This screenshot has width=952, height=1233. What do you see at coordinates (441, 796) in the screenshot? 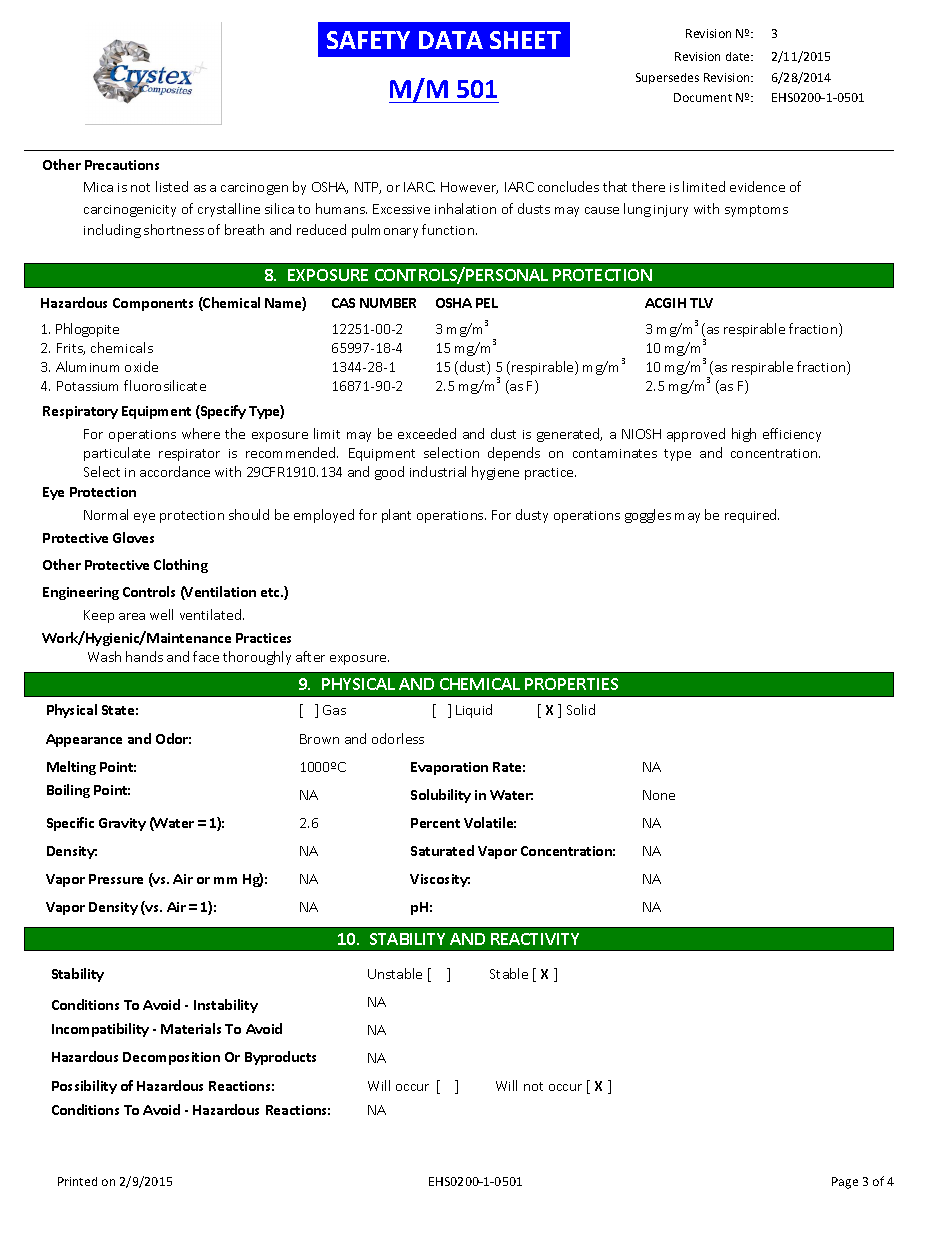
I see `Solubility` at bounding box center [441, 796].
